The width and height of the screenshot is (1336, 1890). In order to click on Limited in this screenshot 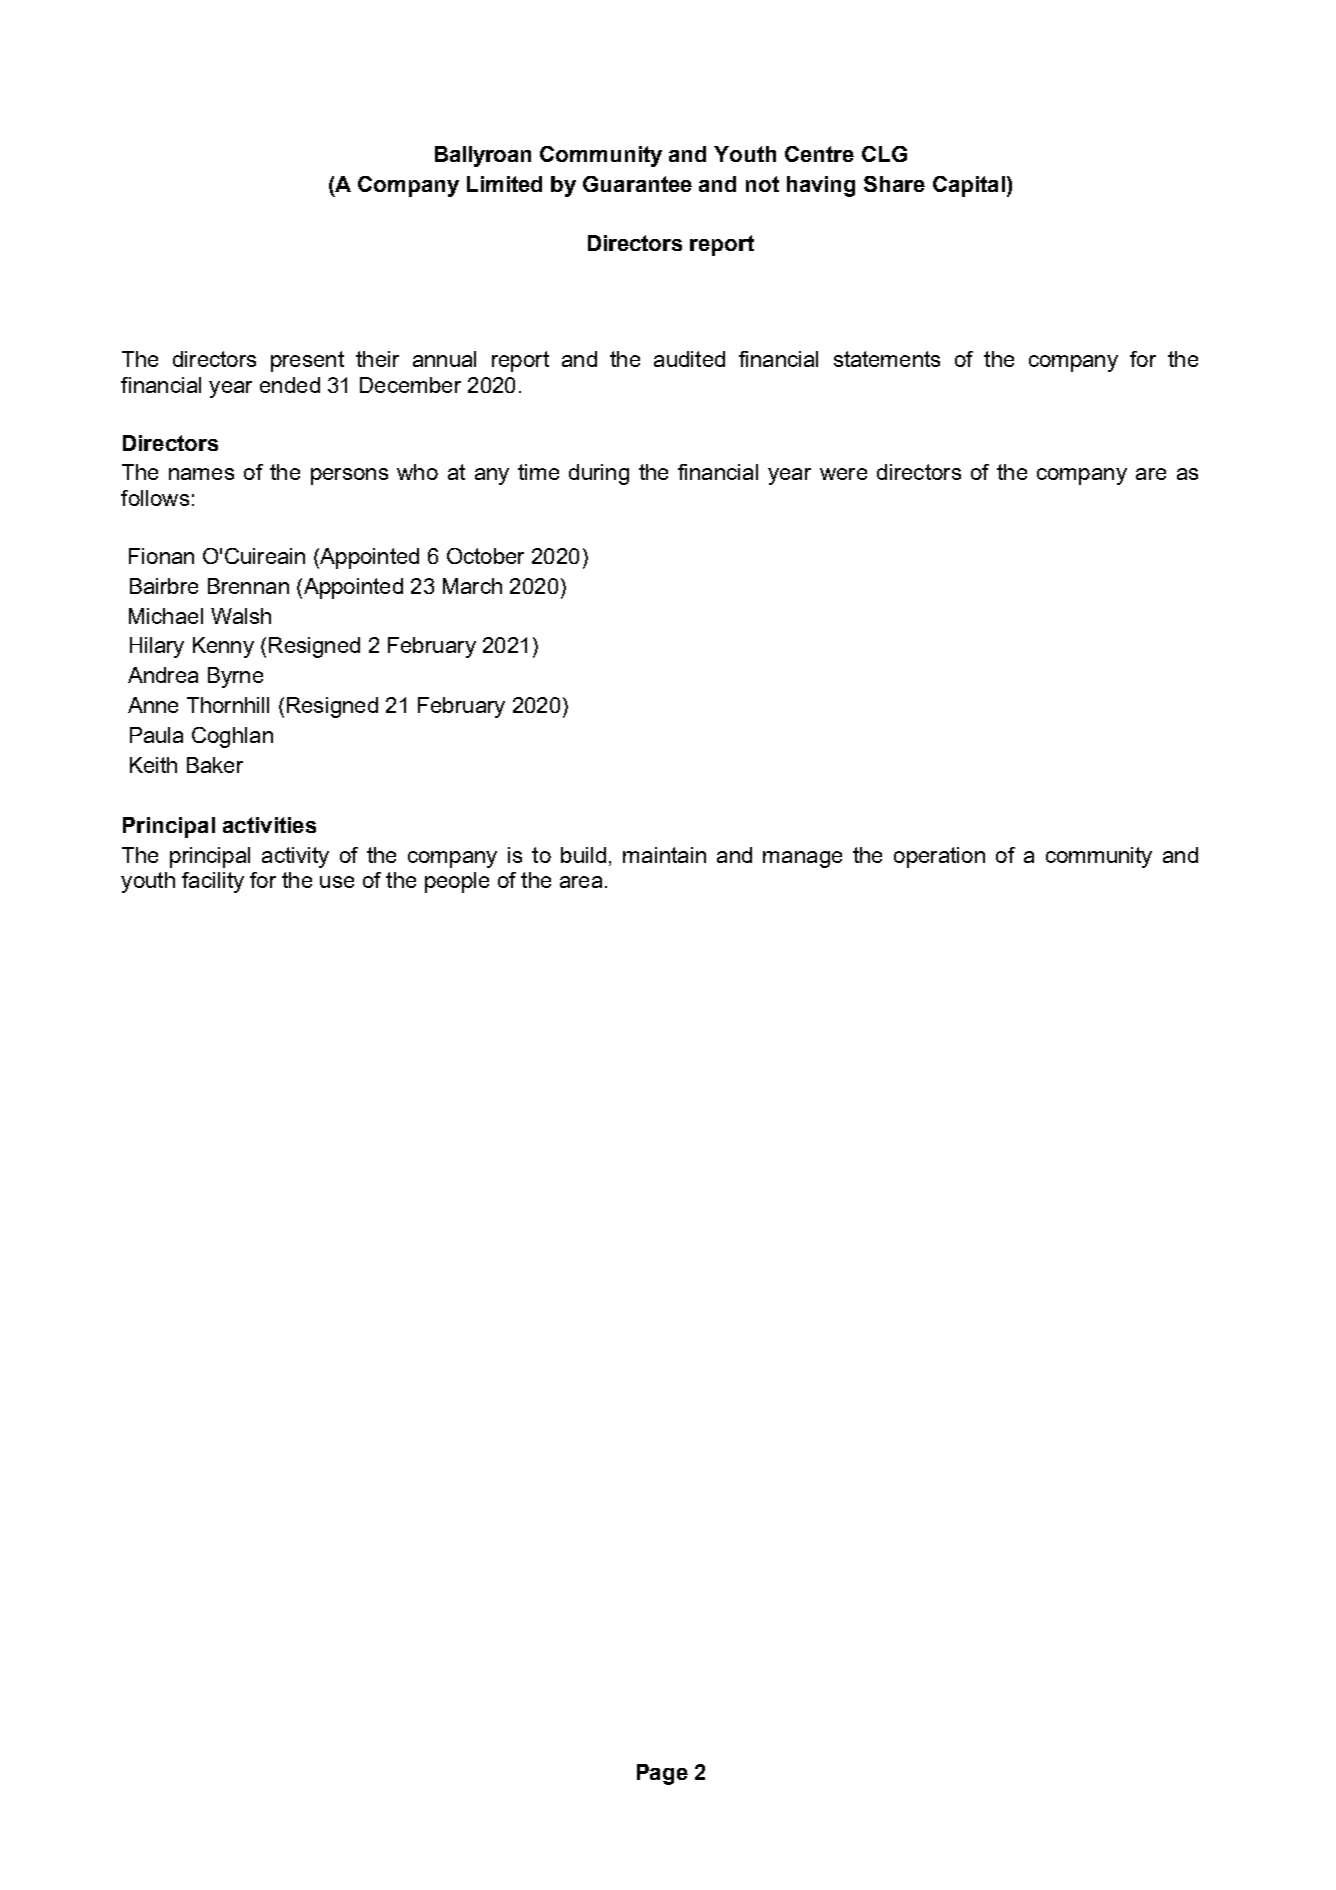, I will do `click(504, 184)`.
